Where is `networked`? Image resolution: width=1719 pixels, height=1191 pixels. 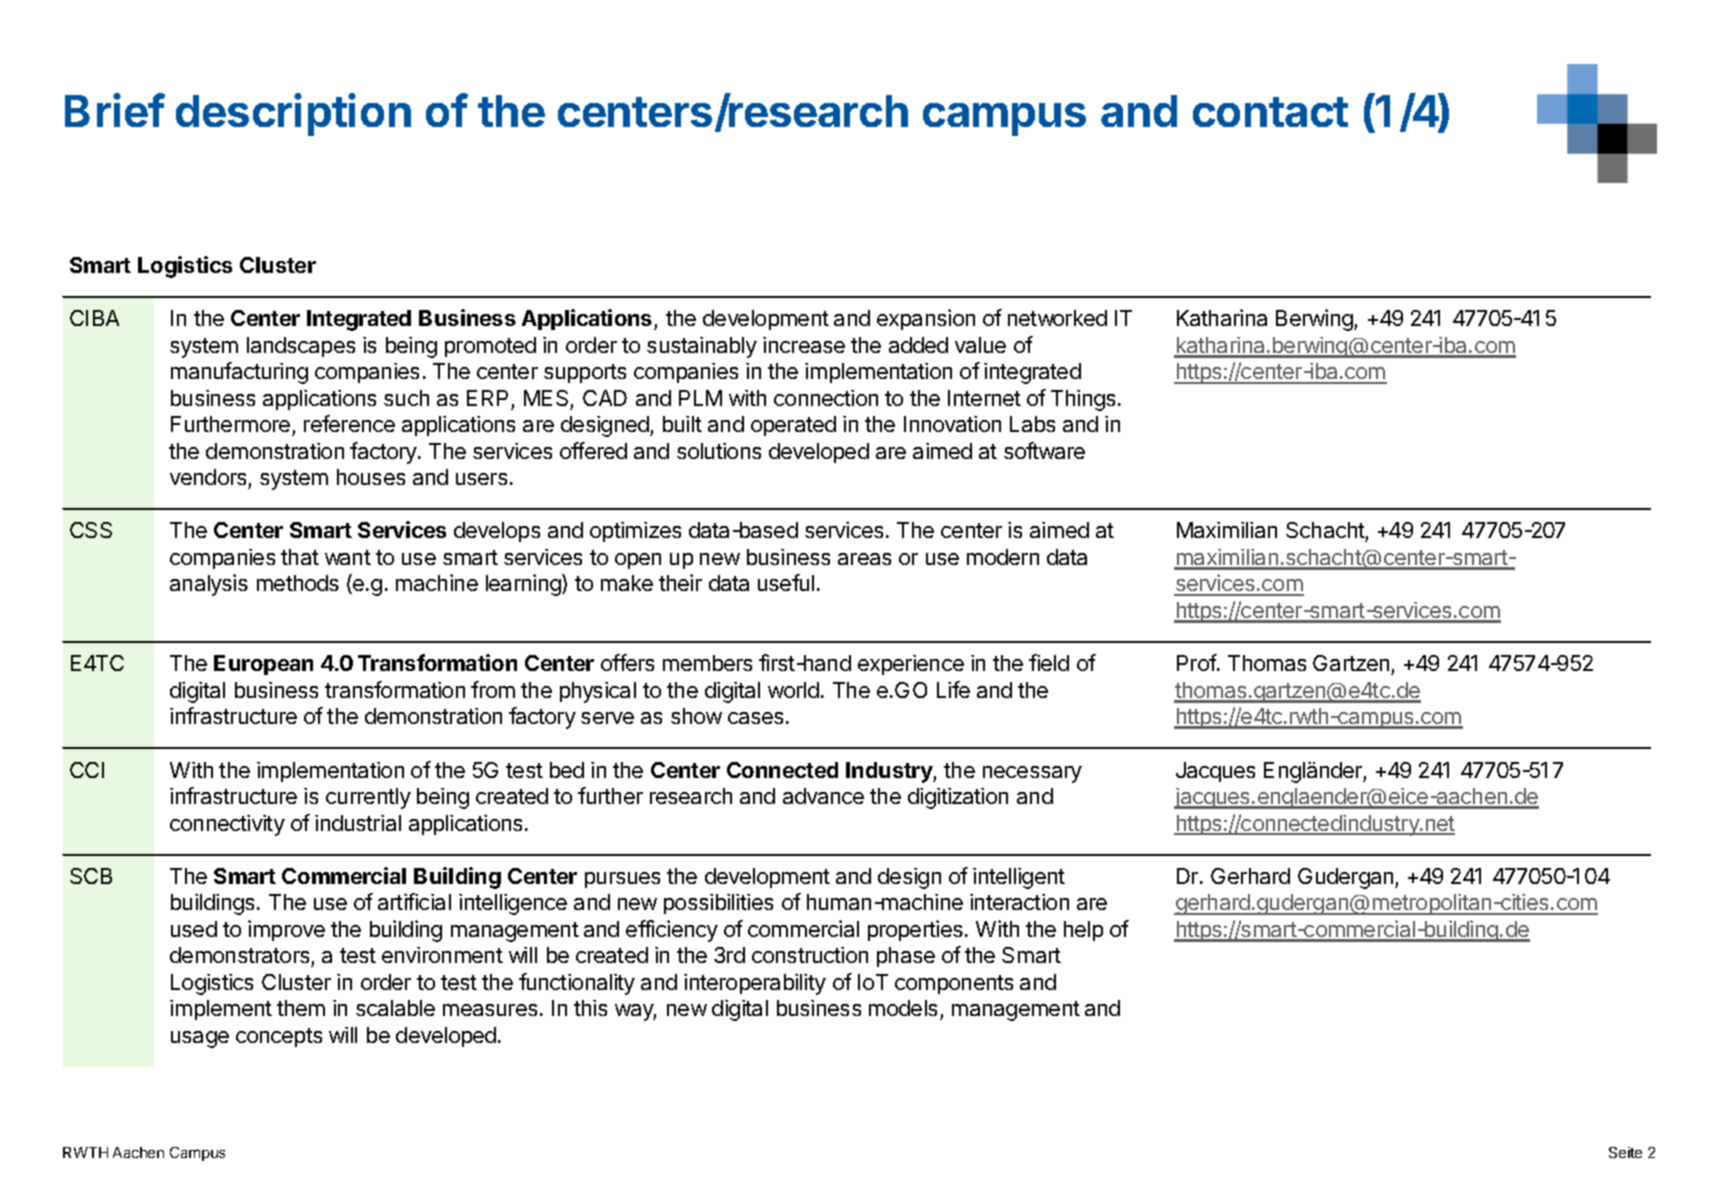 networked is located at coordinates (1057, 318).
